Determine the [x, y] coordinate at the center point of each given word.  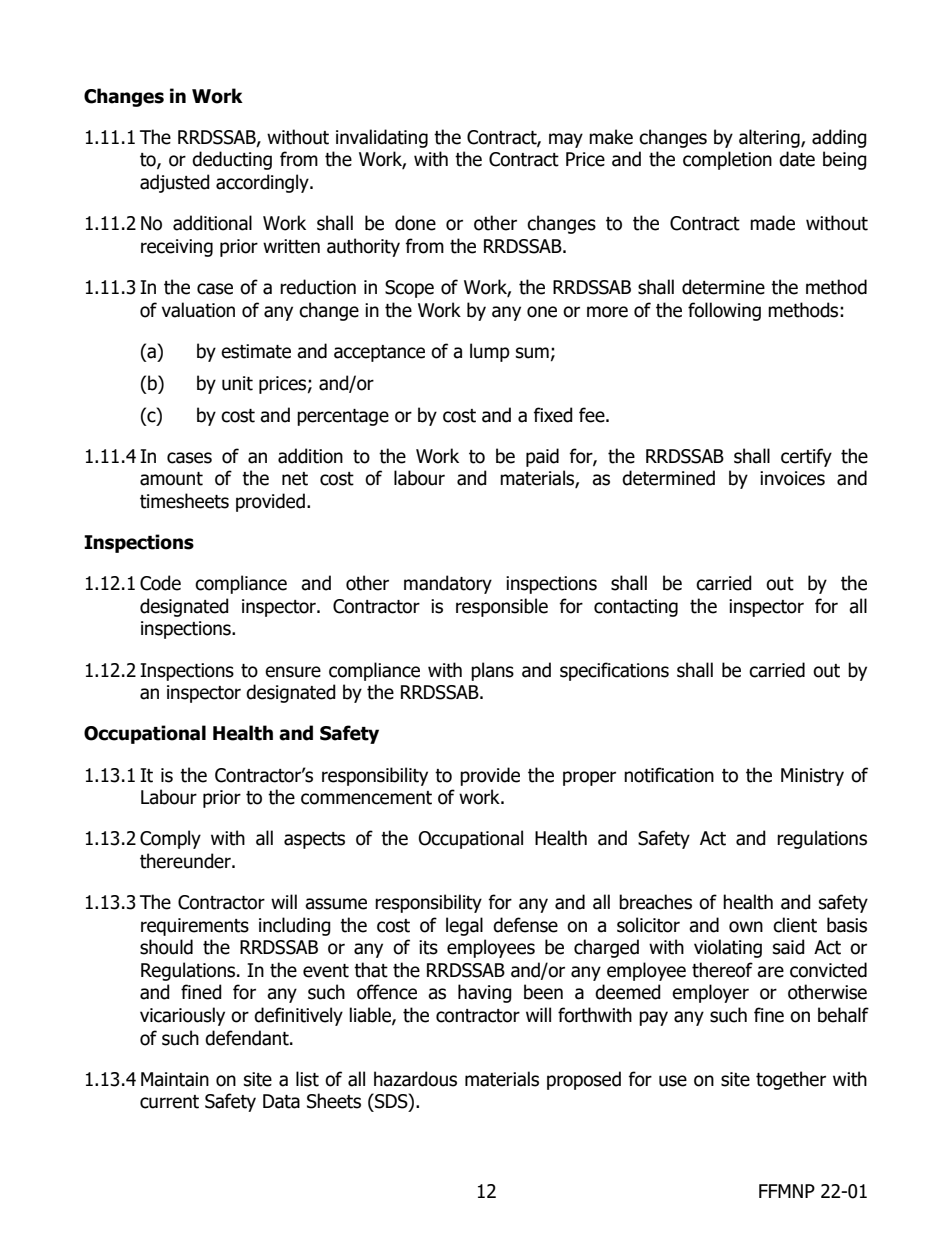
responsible [502, 607]
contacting [636, 608]
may [566, 140]
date [797, 159]
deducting [232, 160]
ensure [293, 672]
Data [281, 1101]
